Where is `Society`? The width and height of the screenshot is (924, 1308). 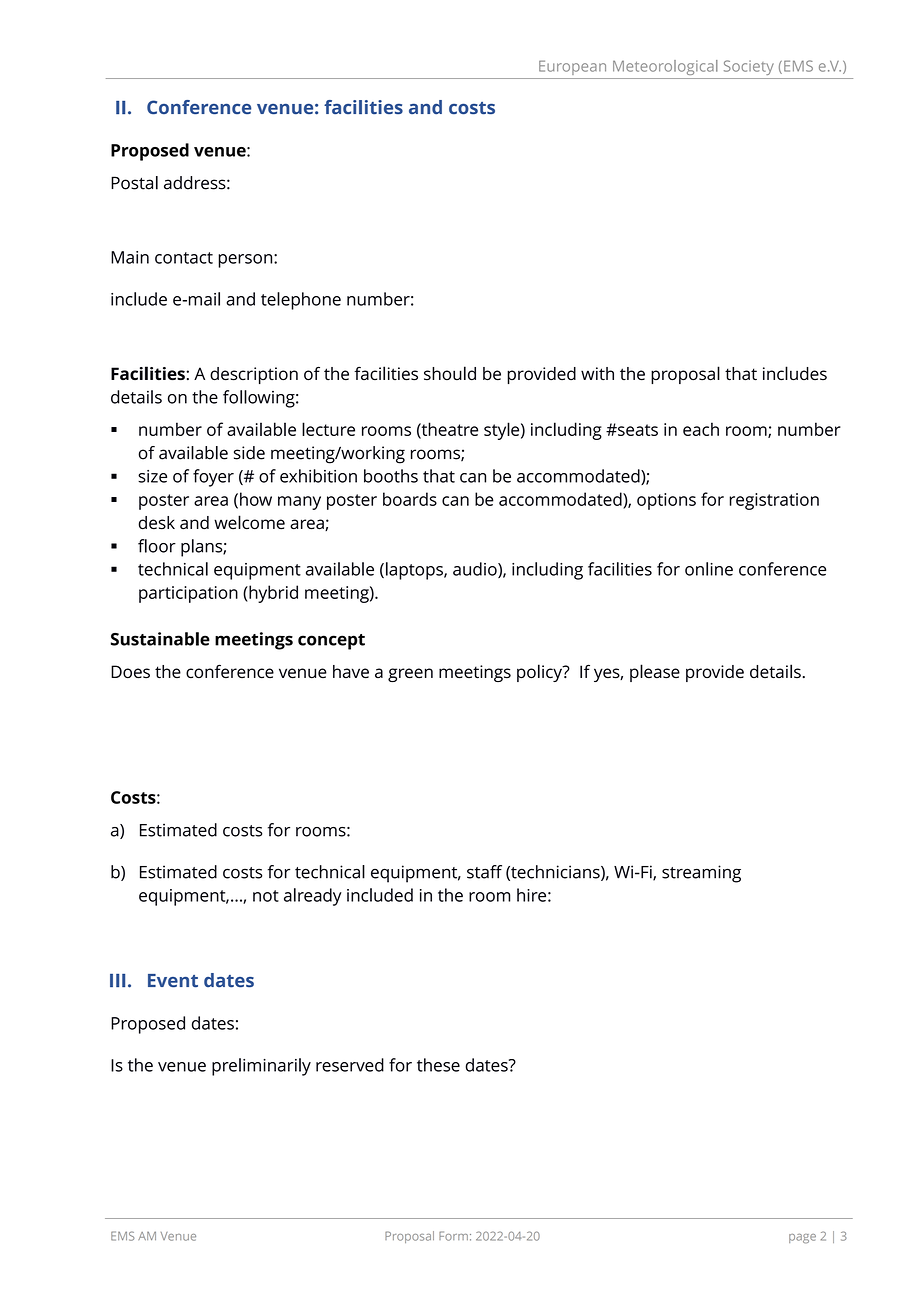
Society is located at coordinates (749, 67).
